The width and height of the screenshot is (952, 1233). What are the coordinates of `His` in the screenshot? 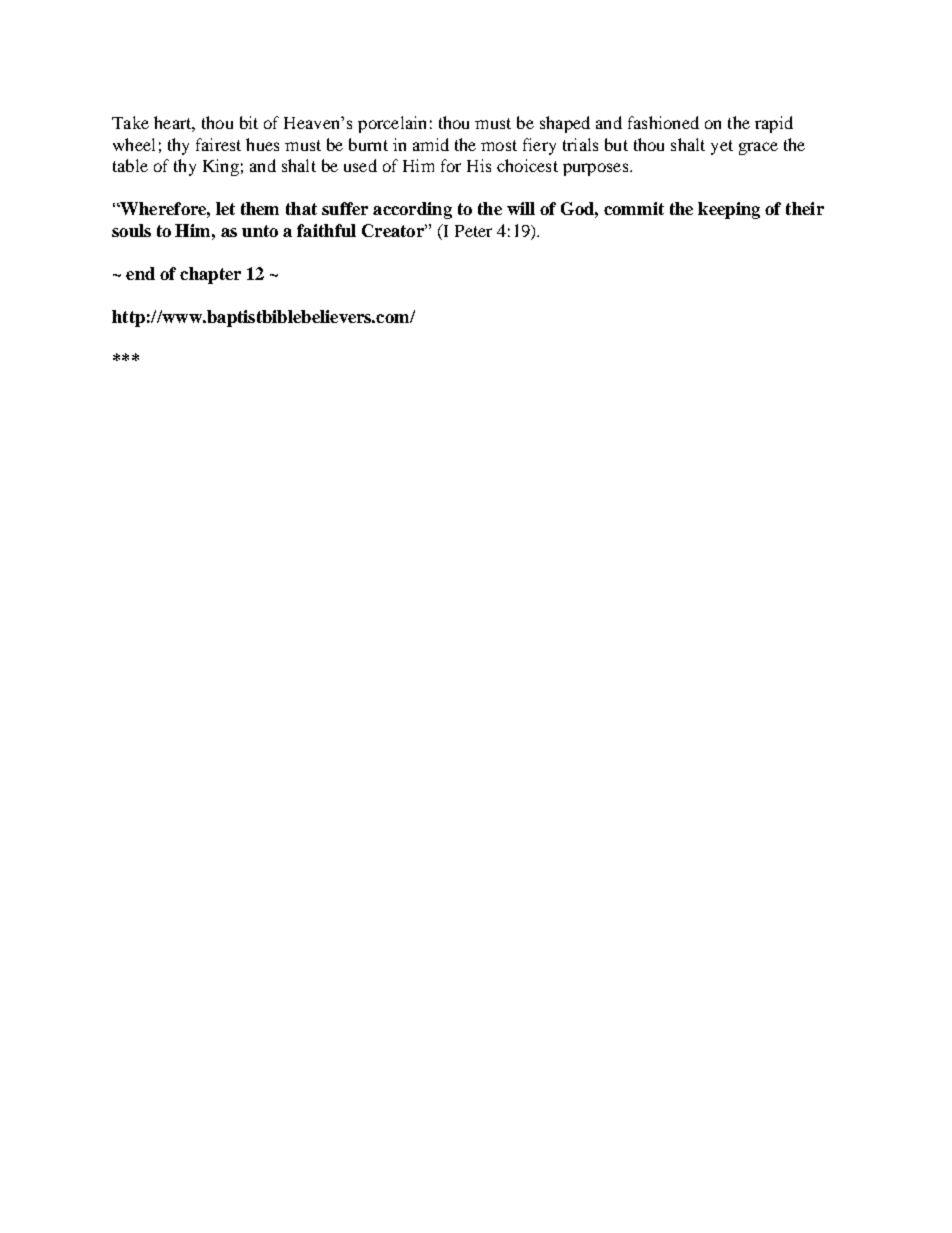 It's located at (479, 165).
